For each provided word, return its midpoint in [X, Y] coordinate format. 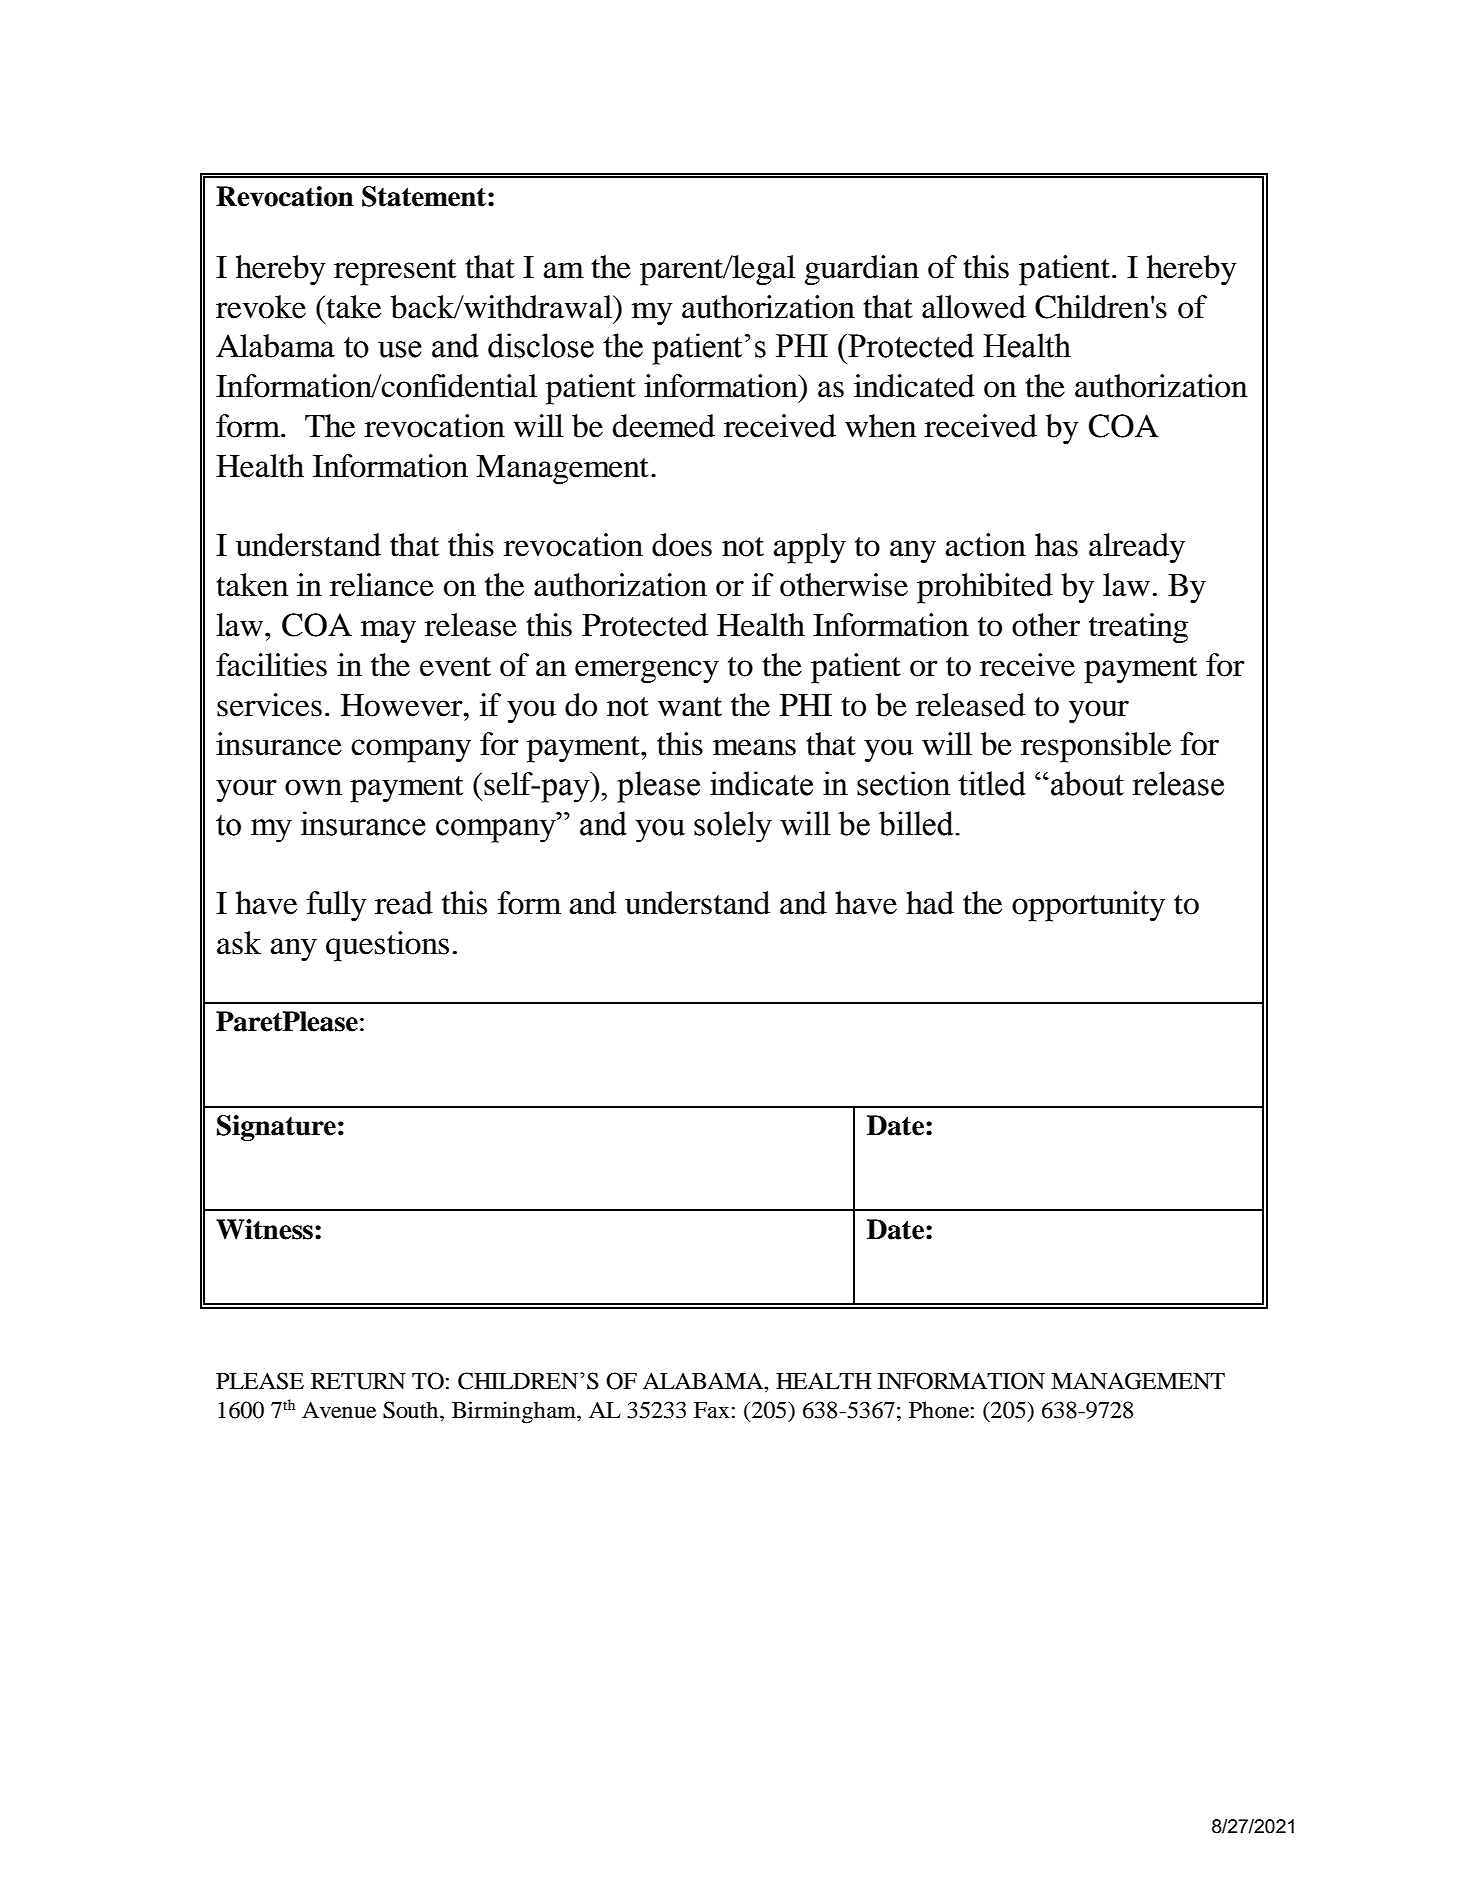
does [682, 545]
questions [387, 946]
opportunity [1088, 906]
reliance [382, 585]
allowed [974, 307]
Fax [712, 1410]
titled [992, 783]
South [412, 1410]
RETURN [358, 1381]
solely [733, 827]
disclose [541, 345]
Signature [276, 1128]
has [1056, 545]
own [313, 787]
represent [395, 272]
